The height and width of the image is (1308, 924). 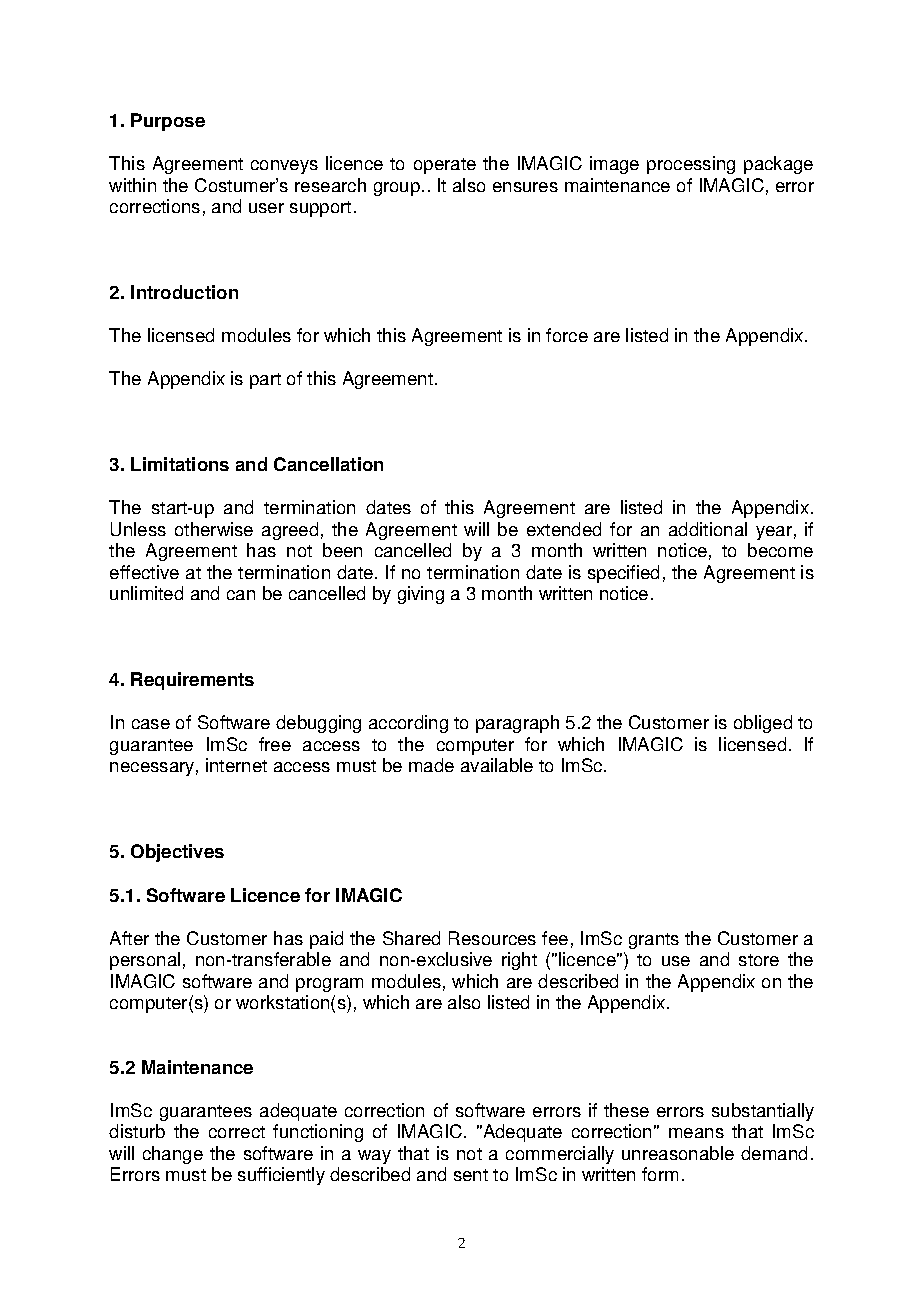 I want to click on Requirements, so click(x=192, y=681).
